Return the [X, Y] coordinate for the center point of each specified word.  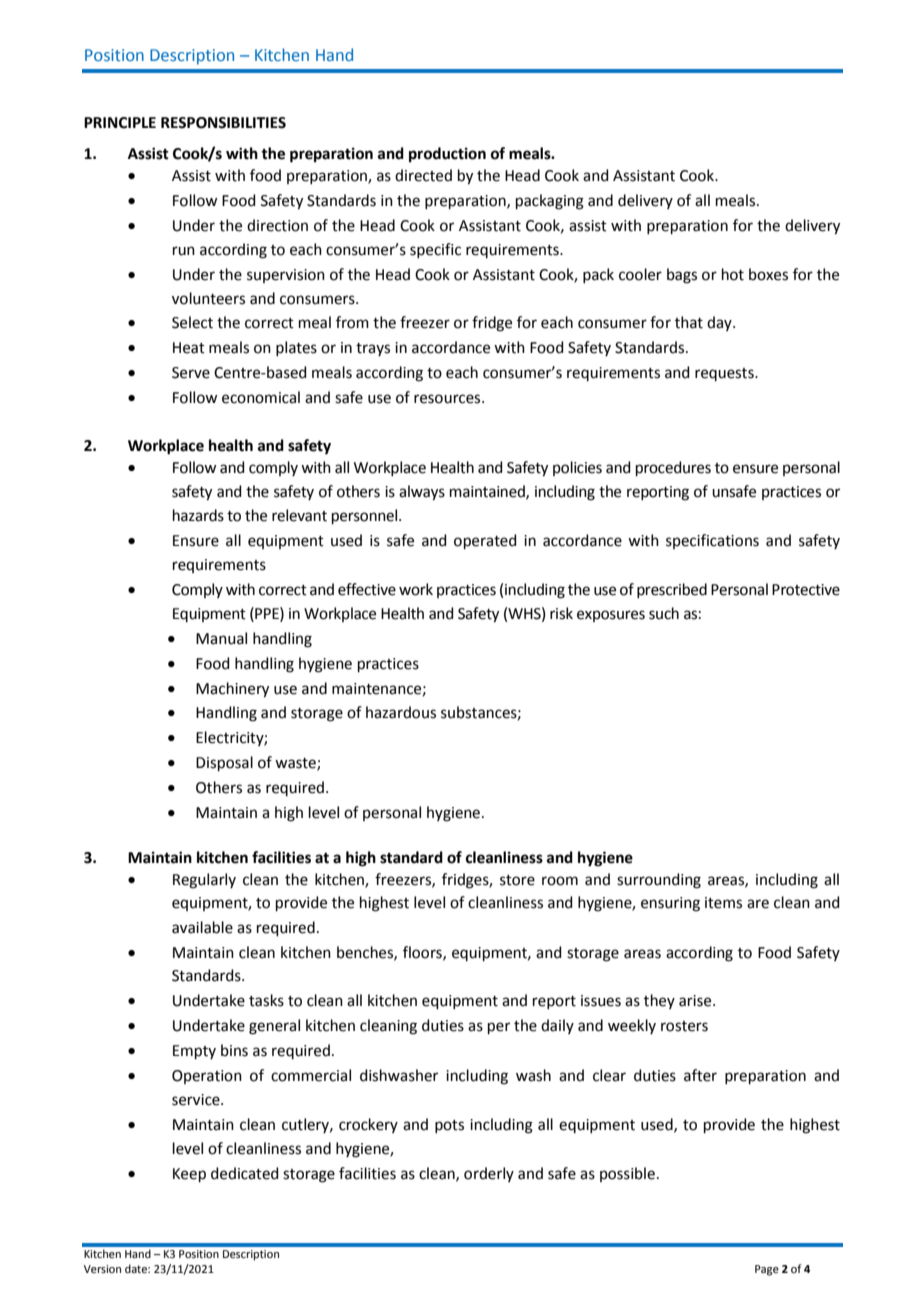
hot [733, 274]
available [202, 927]
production [447, 155]
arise [696, 1001]
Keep [189, 1175]
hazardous [401, 712]
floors [423, 953]
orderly [489, 1174]
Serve [191, 373]
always [422, 493]
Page [767, 1270]
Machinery [232, 690]
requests [725, 374]
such [664, 613]
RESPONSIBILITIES [223, 123]
